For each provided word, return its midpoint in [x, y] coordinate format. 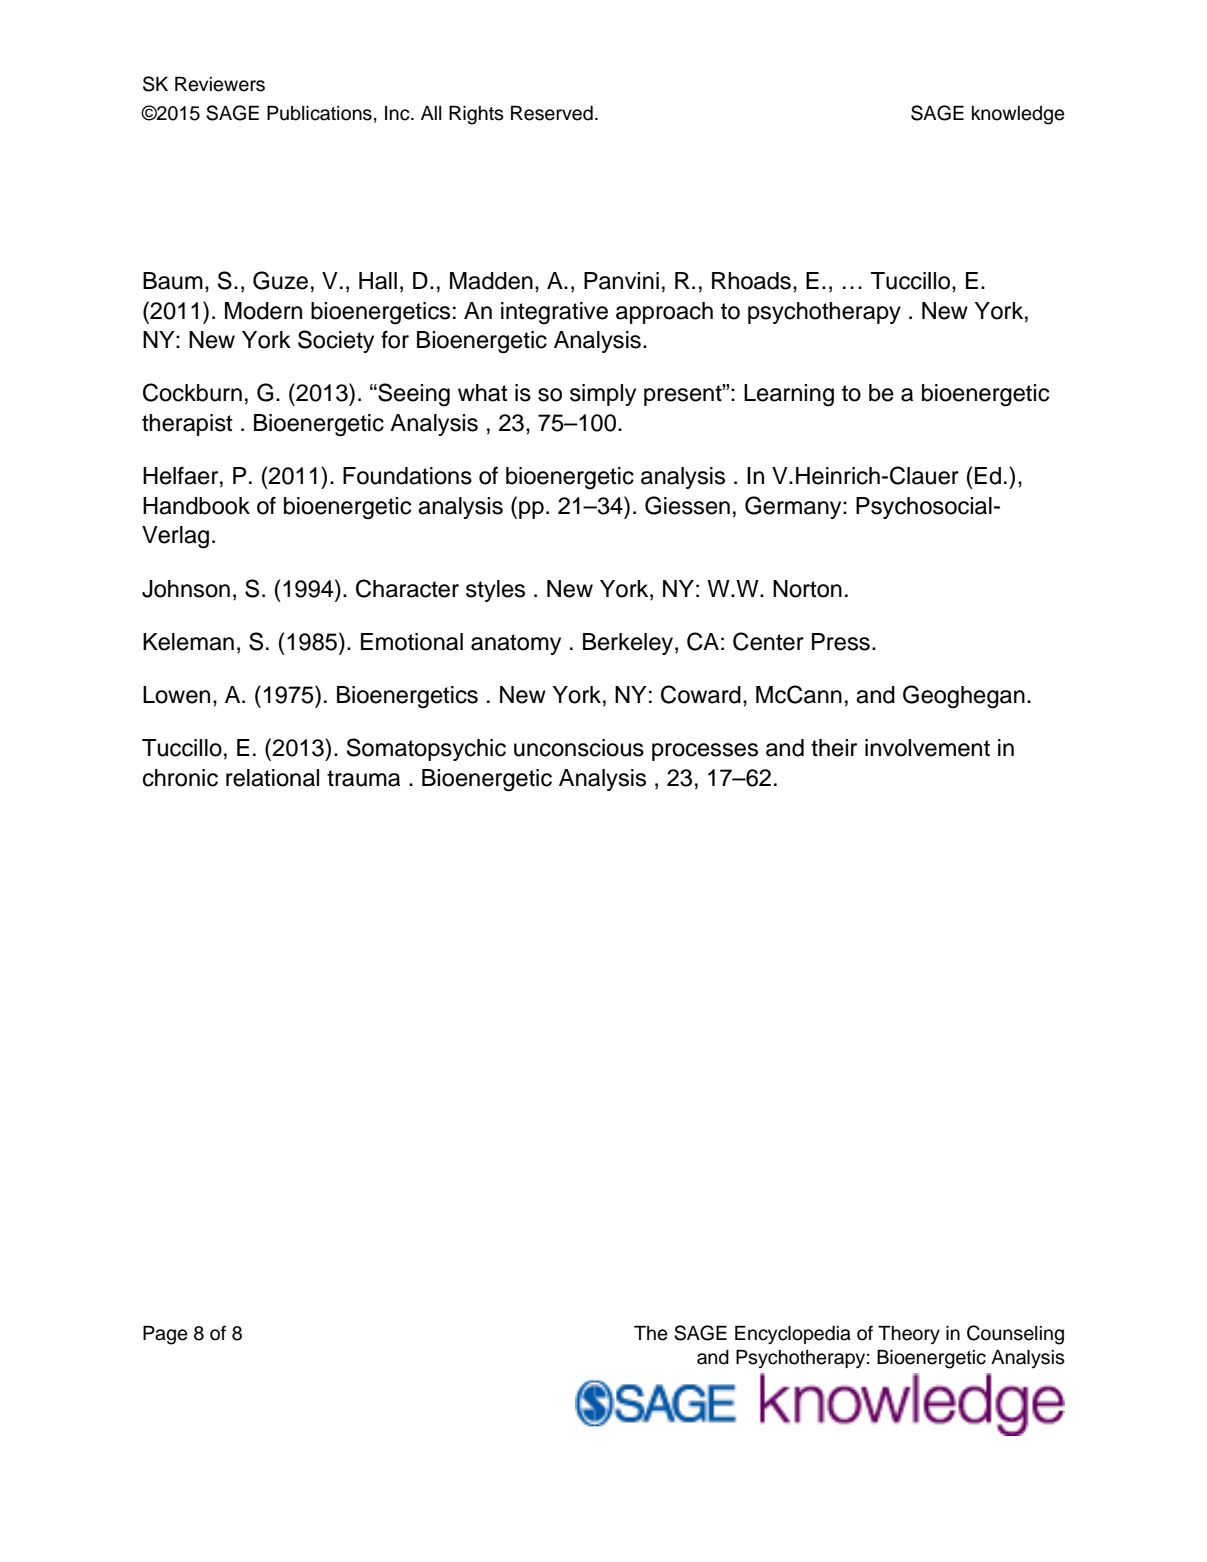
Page [165, 1335]
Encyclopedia [793, 1335]
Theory [909, 1335]
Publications [319, 113]
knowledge [1018, 115]
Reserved [552, 113]
